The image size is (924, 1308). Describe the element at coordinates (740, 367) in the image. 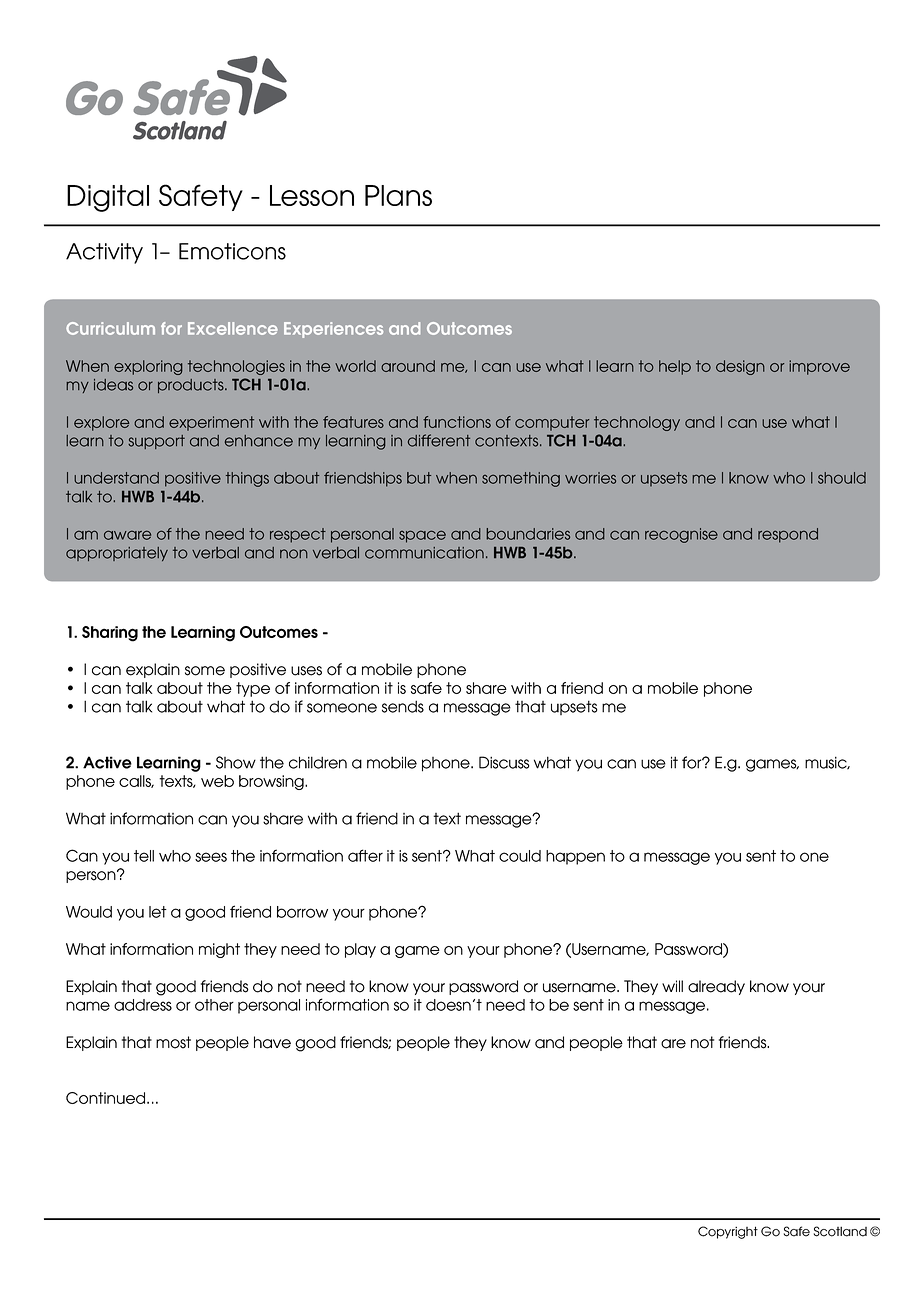

I see `design` at that location.
